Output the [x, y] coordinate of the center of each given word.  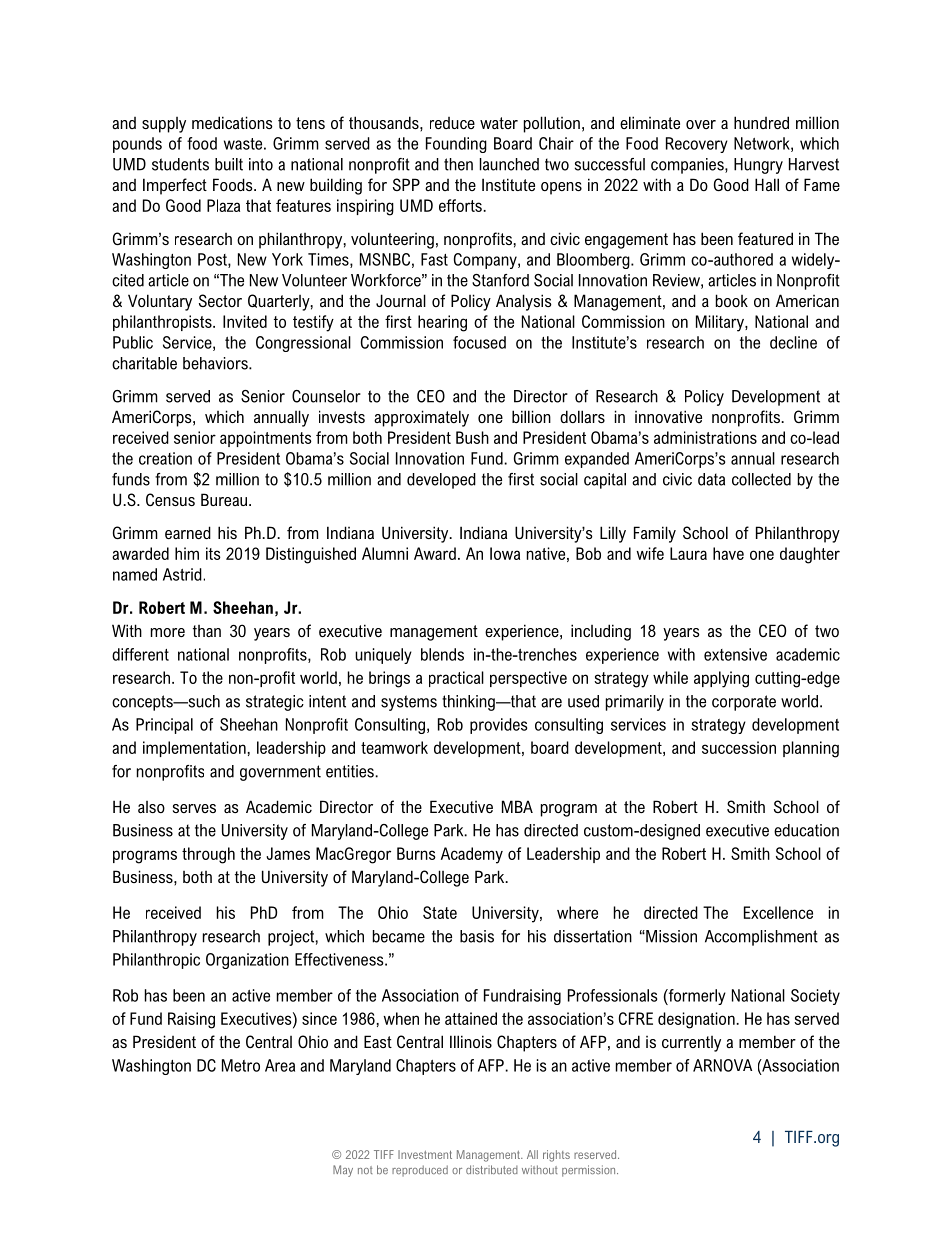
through [208, 855]
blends [442, 654]
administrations [705, 437]
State [440, 912]
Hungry [758, 166]
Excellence [778, 912]
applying [721, 679]
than [207, 631]
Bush [472, 437]
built [229, 164]
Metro [241, 1065]
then [458, 164]
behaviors [216, 363]
